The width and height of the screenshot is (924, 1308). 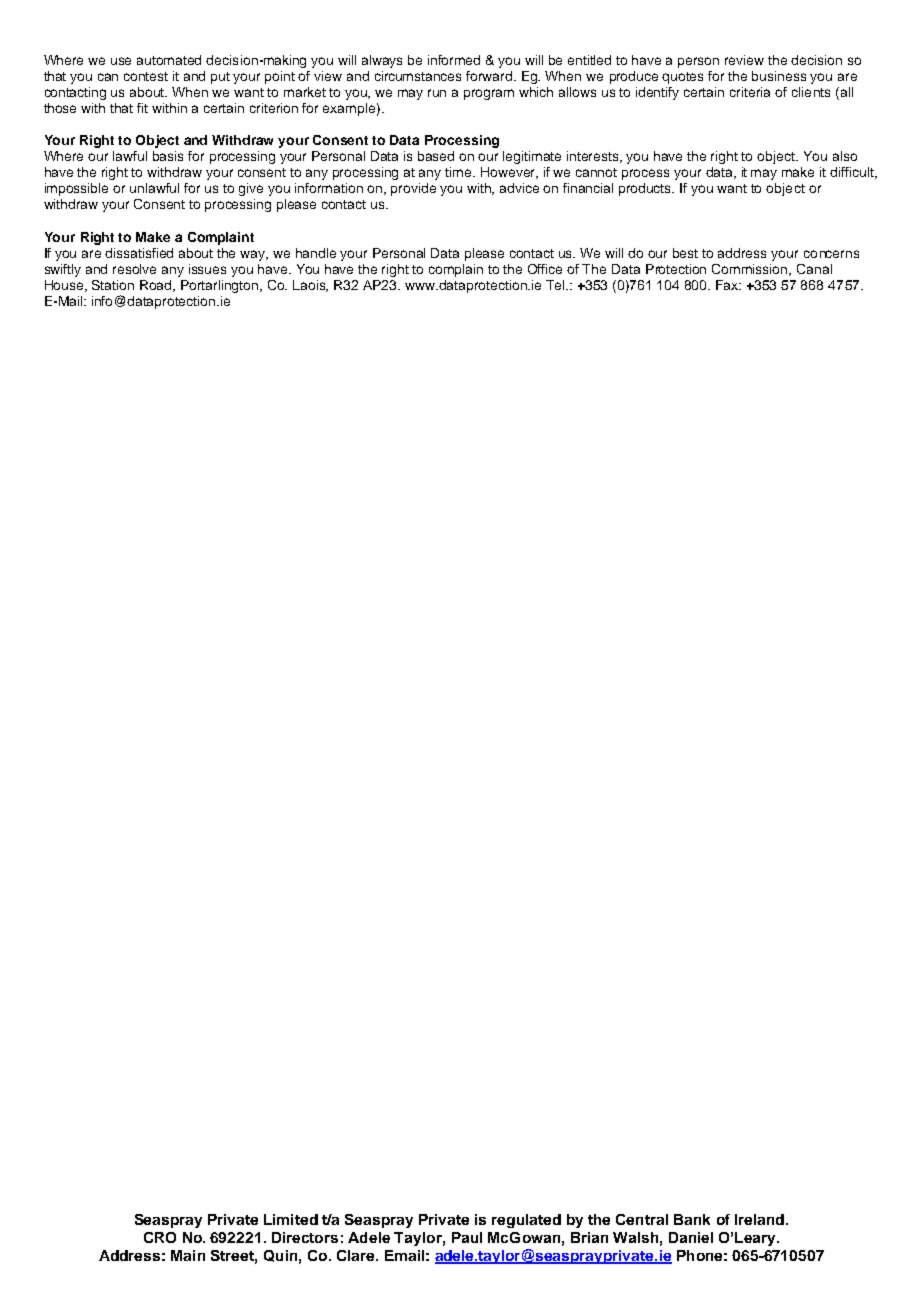 What do you see at coordinates (526, 1221) in the screenshot?
I see `regulated` at bounding box center [526, 1221].
